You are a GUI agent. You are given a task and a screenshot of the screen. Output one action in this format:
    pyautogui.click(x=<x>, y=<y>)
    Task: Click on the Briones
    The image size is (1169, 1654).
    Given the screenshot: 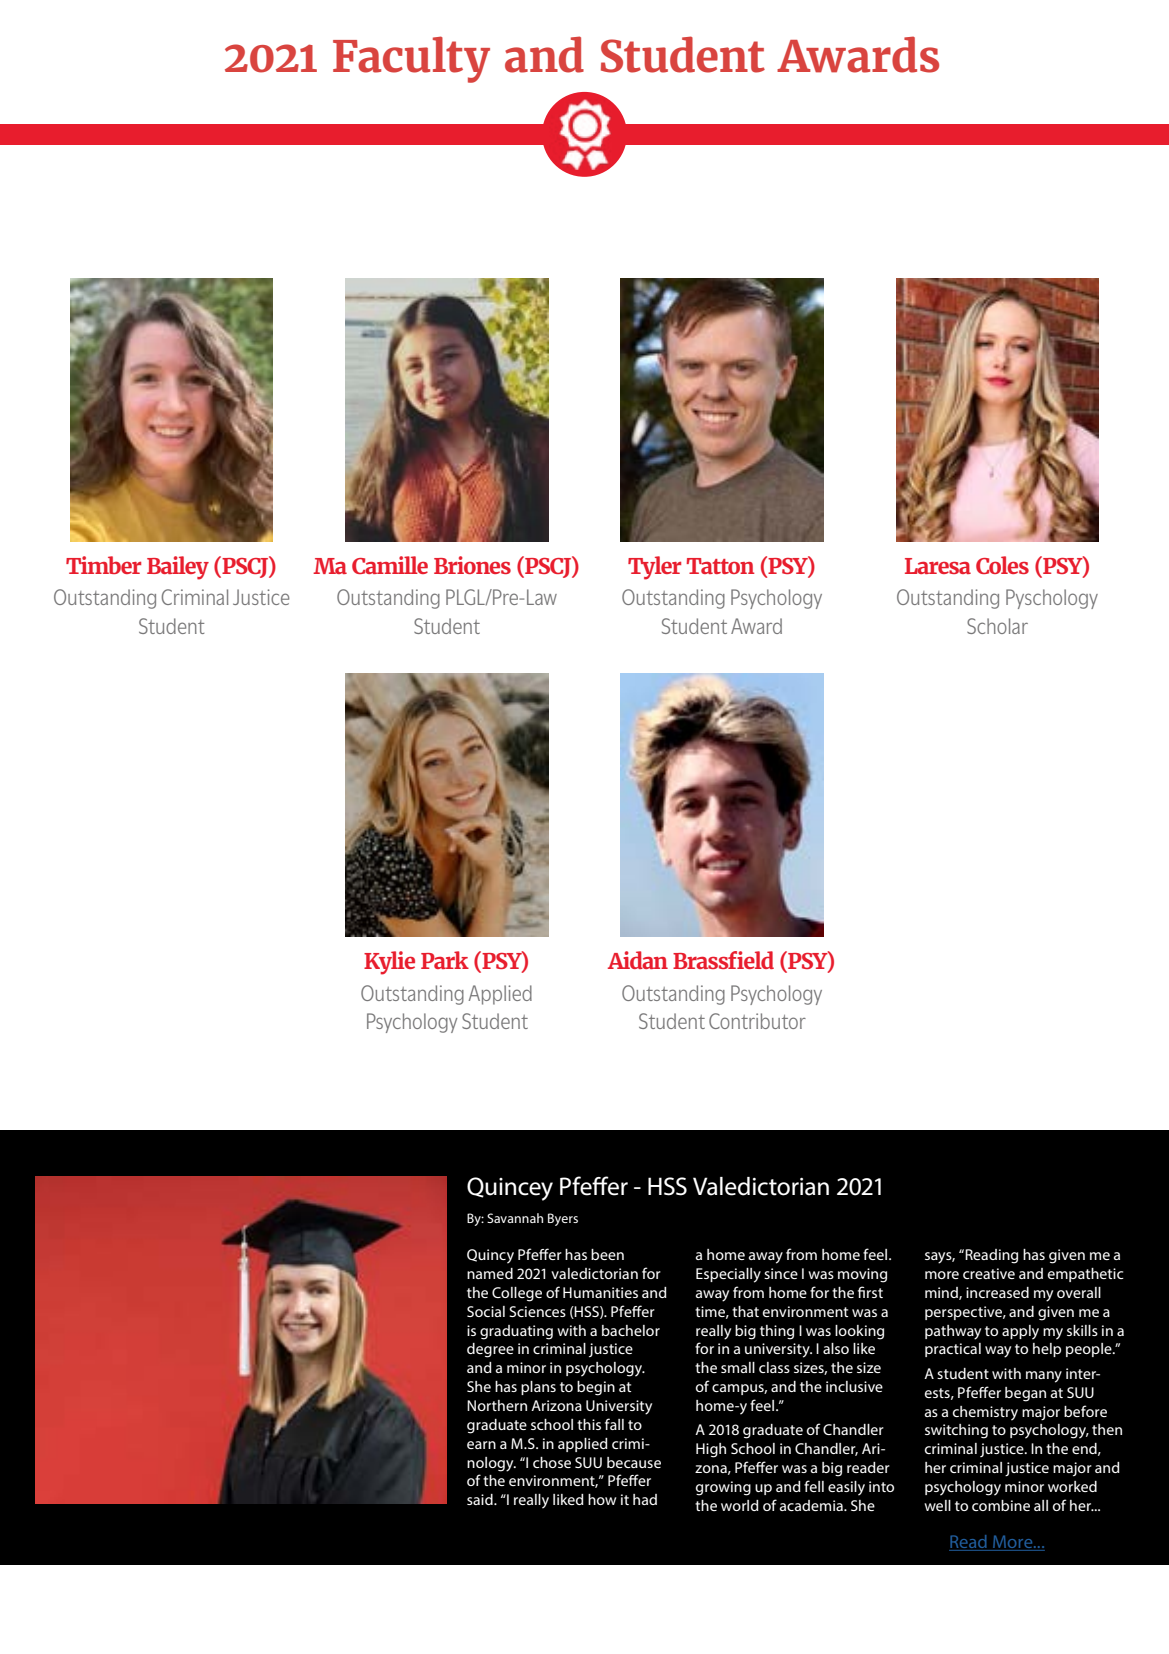 What is the action you would take?
    pyautogui.click(x=472, y=565)
